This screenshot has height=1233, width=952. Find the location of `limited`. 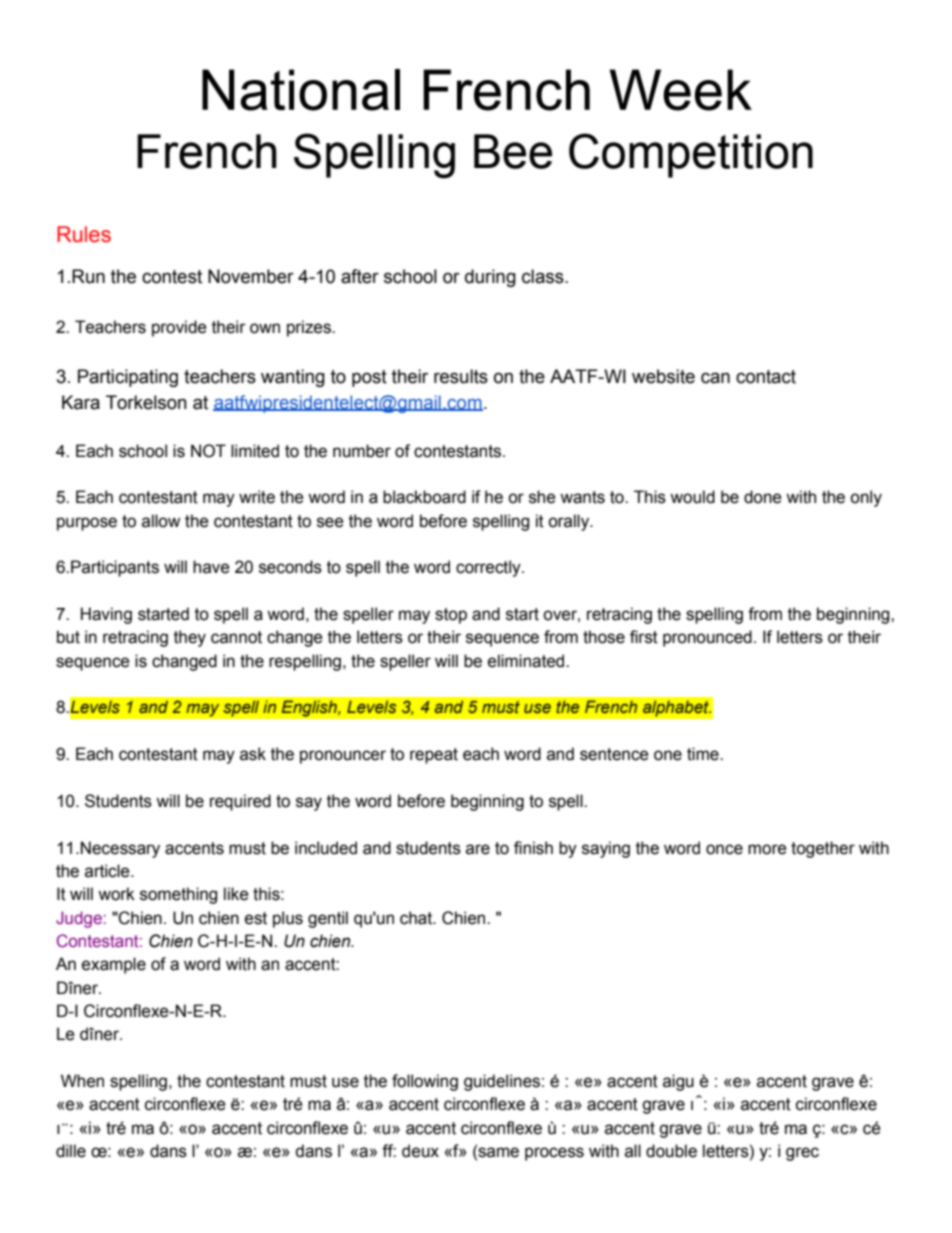

limited is located at coordinates (255, 451).
